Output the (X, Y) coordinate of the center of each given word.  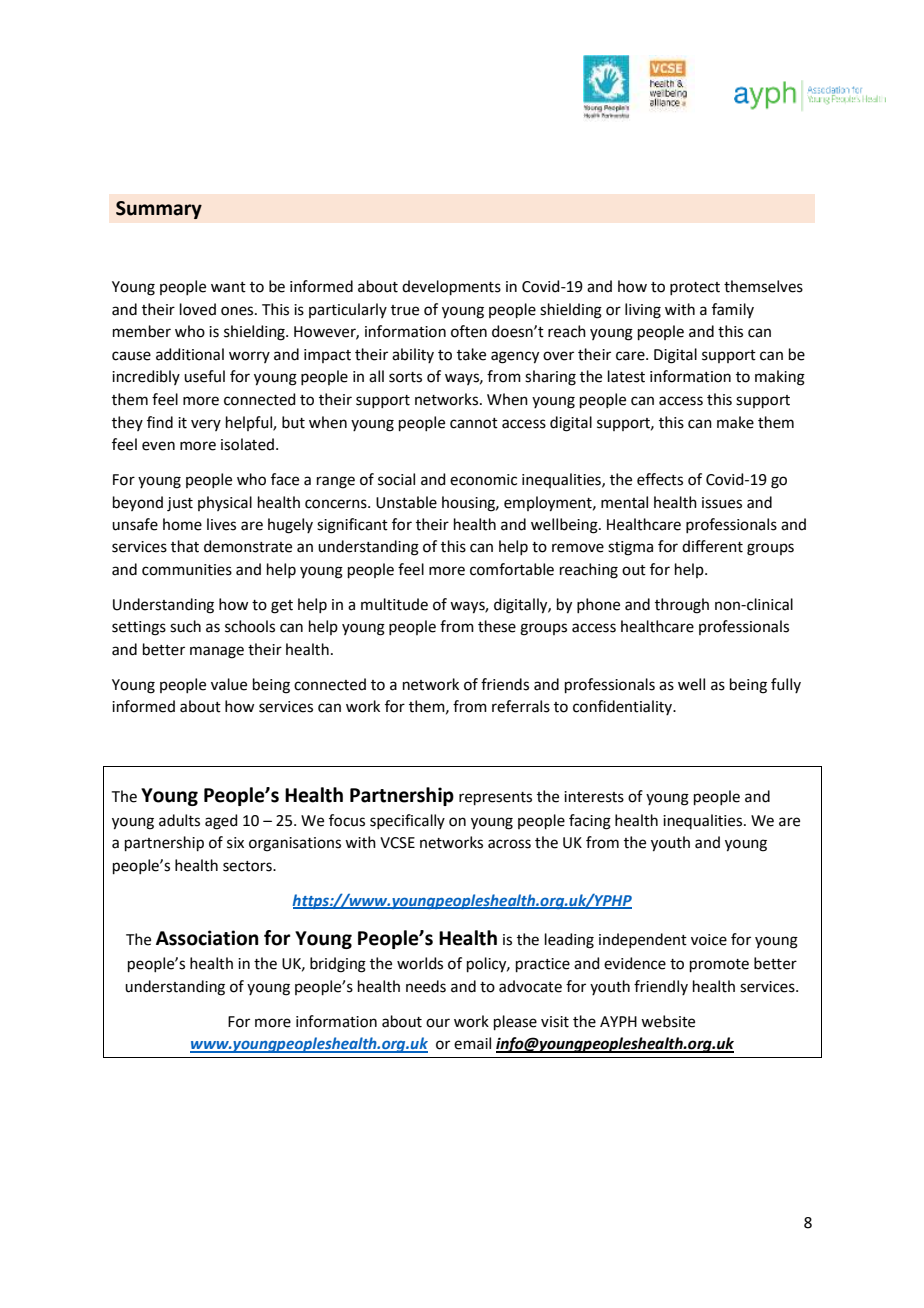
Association (207, 938)
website (668, 1021)
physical (225, 503)
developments (451, 287)
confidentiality (623, 707)
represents (495, 798)
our (438, 1023)
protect (695, 288)
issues (722, 503)
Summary (159, 210)
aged (221, 822)
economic (483, 480)
